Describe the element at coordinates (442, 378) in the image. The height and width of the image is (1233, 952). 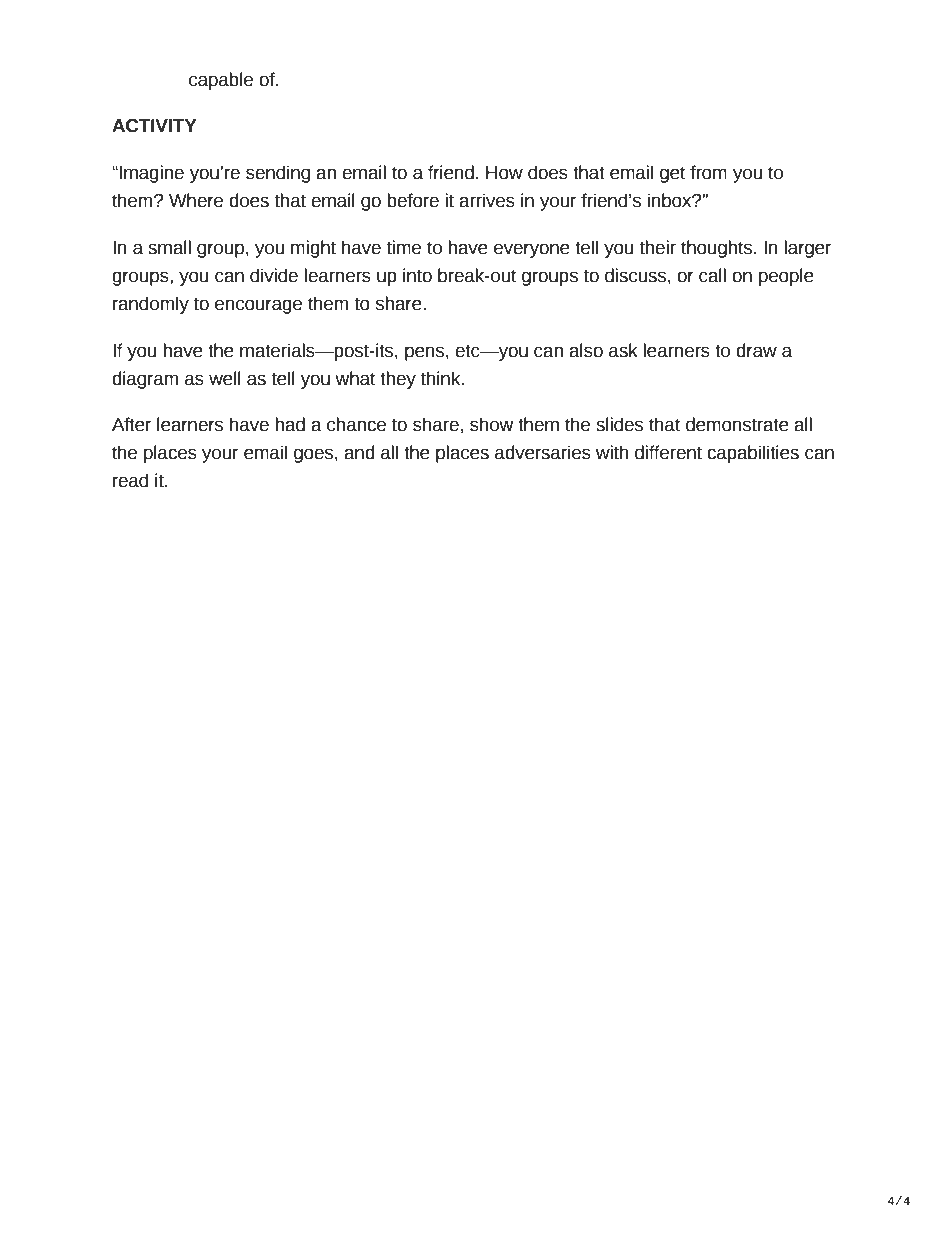
I see `think` at that location.
